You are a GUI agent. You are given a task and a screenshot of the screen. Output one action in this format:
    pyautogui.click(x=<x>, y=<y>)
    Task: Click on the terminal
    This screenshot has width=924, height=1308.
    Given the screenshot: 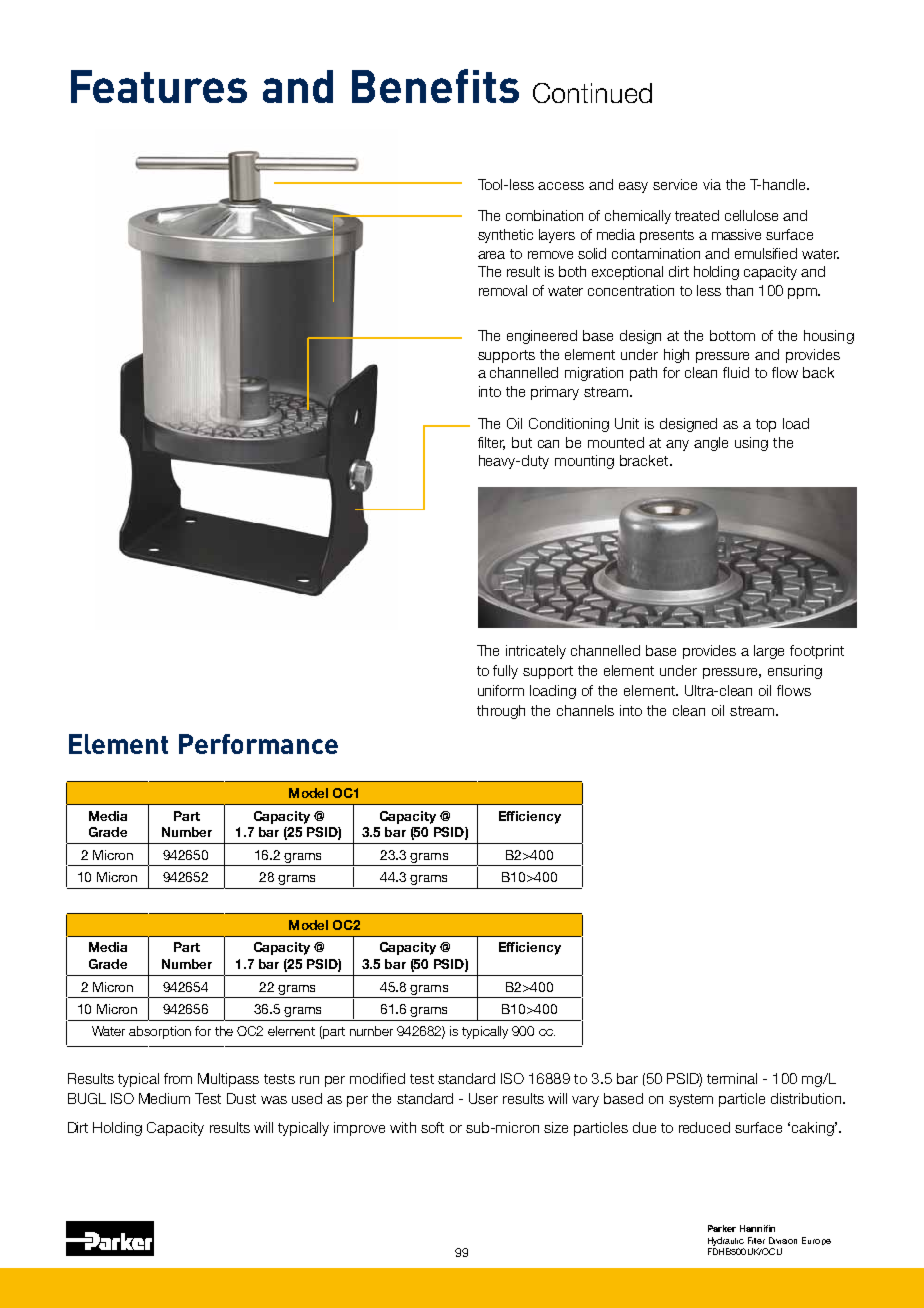 What is the action you would take?
    pyautogui.click(x=732, y=1078)
